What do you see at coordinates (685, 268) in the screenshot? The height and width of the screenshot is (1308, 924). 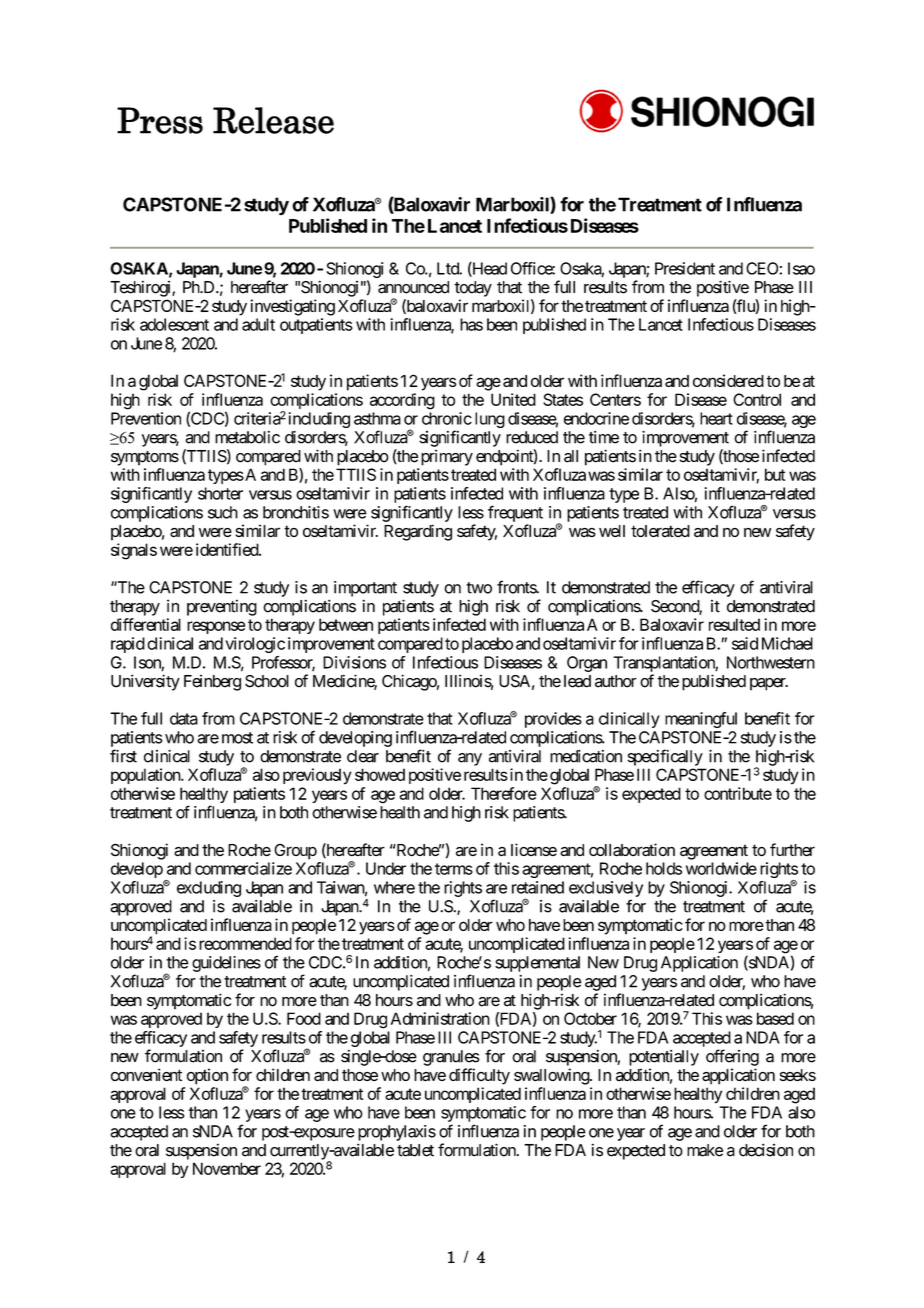 I see `President` at bounding box center [685, 268].
